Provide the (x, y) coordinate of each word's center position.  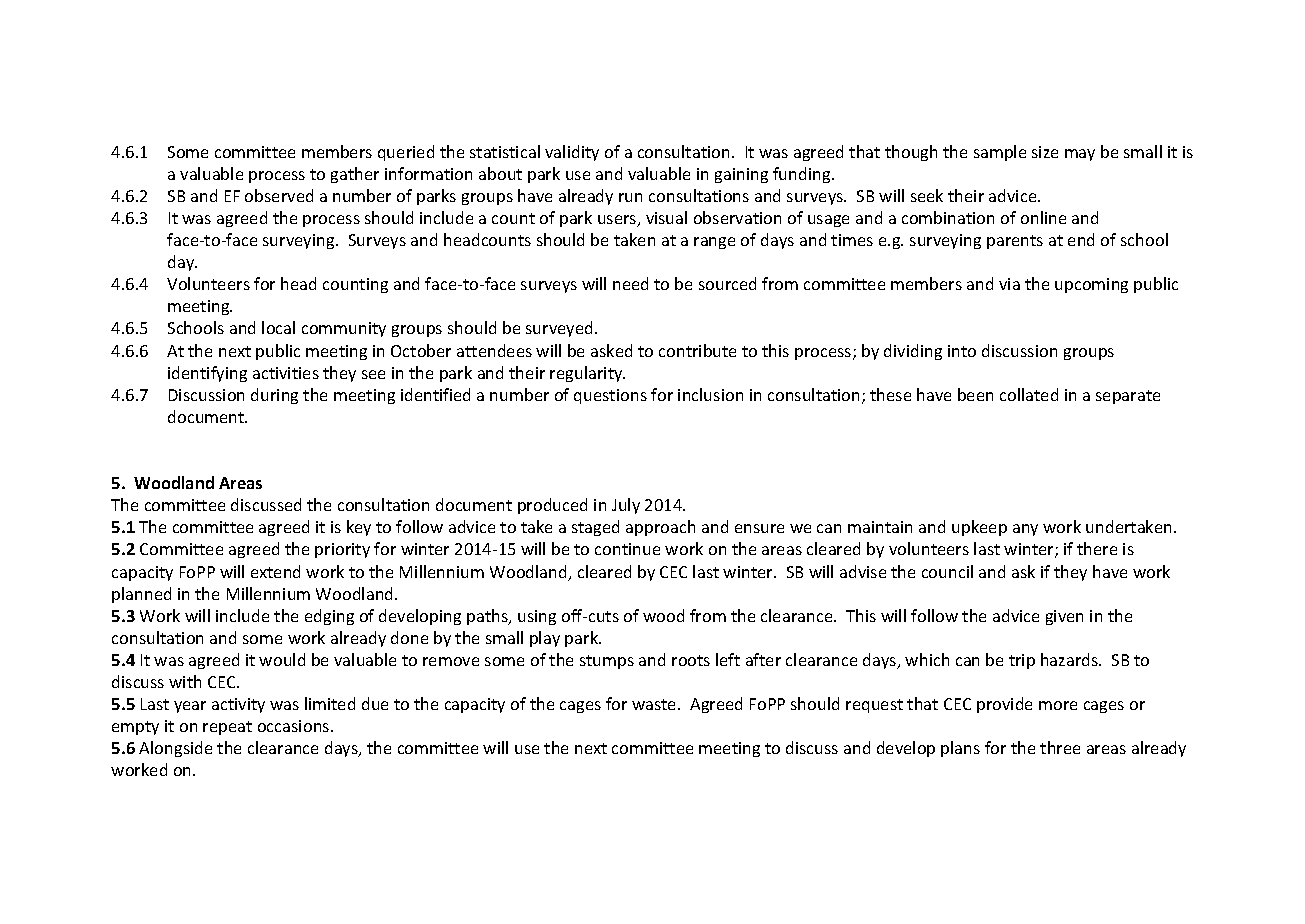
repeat (227, 728)
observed (279, 195)
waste (655, 704)
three (1060, 747)
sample (1000, 153)
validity (572, 153)
